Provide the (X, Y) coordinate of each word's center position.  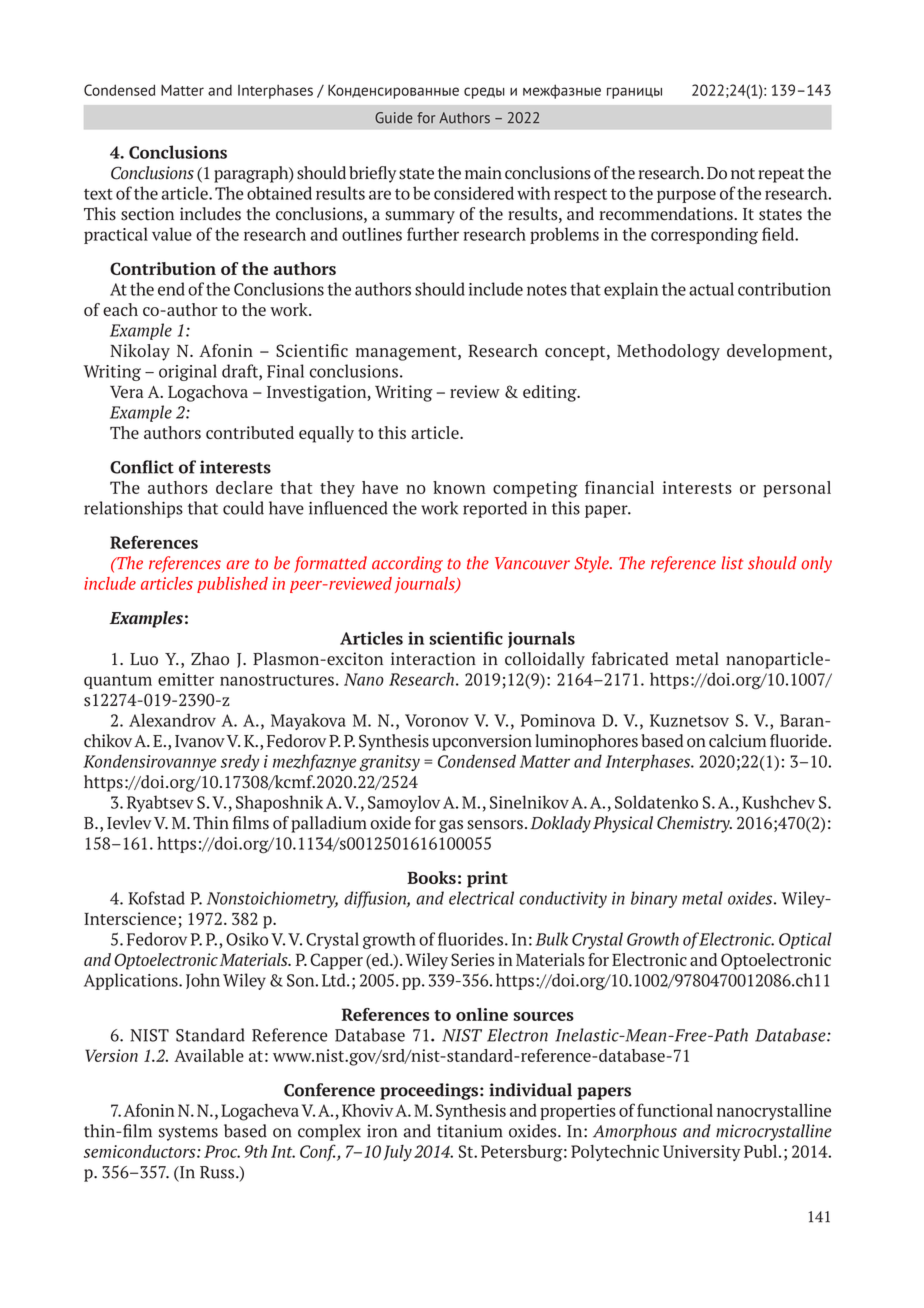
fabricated (630, 659)
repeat (781, 175)
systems (188, 1133)
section (147, 214)
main (483, 173)
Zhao (210, 659)
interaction (433, 659)
